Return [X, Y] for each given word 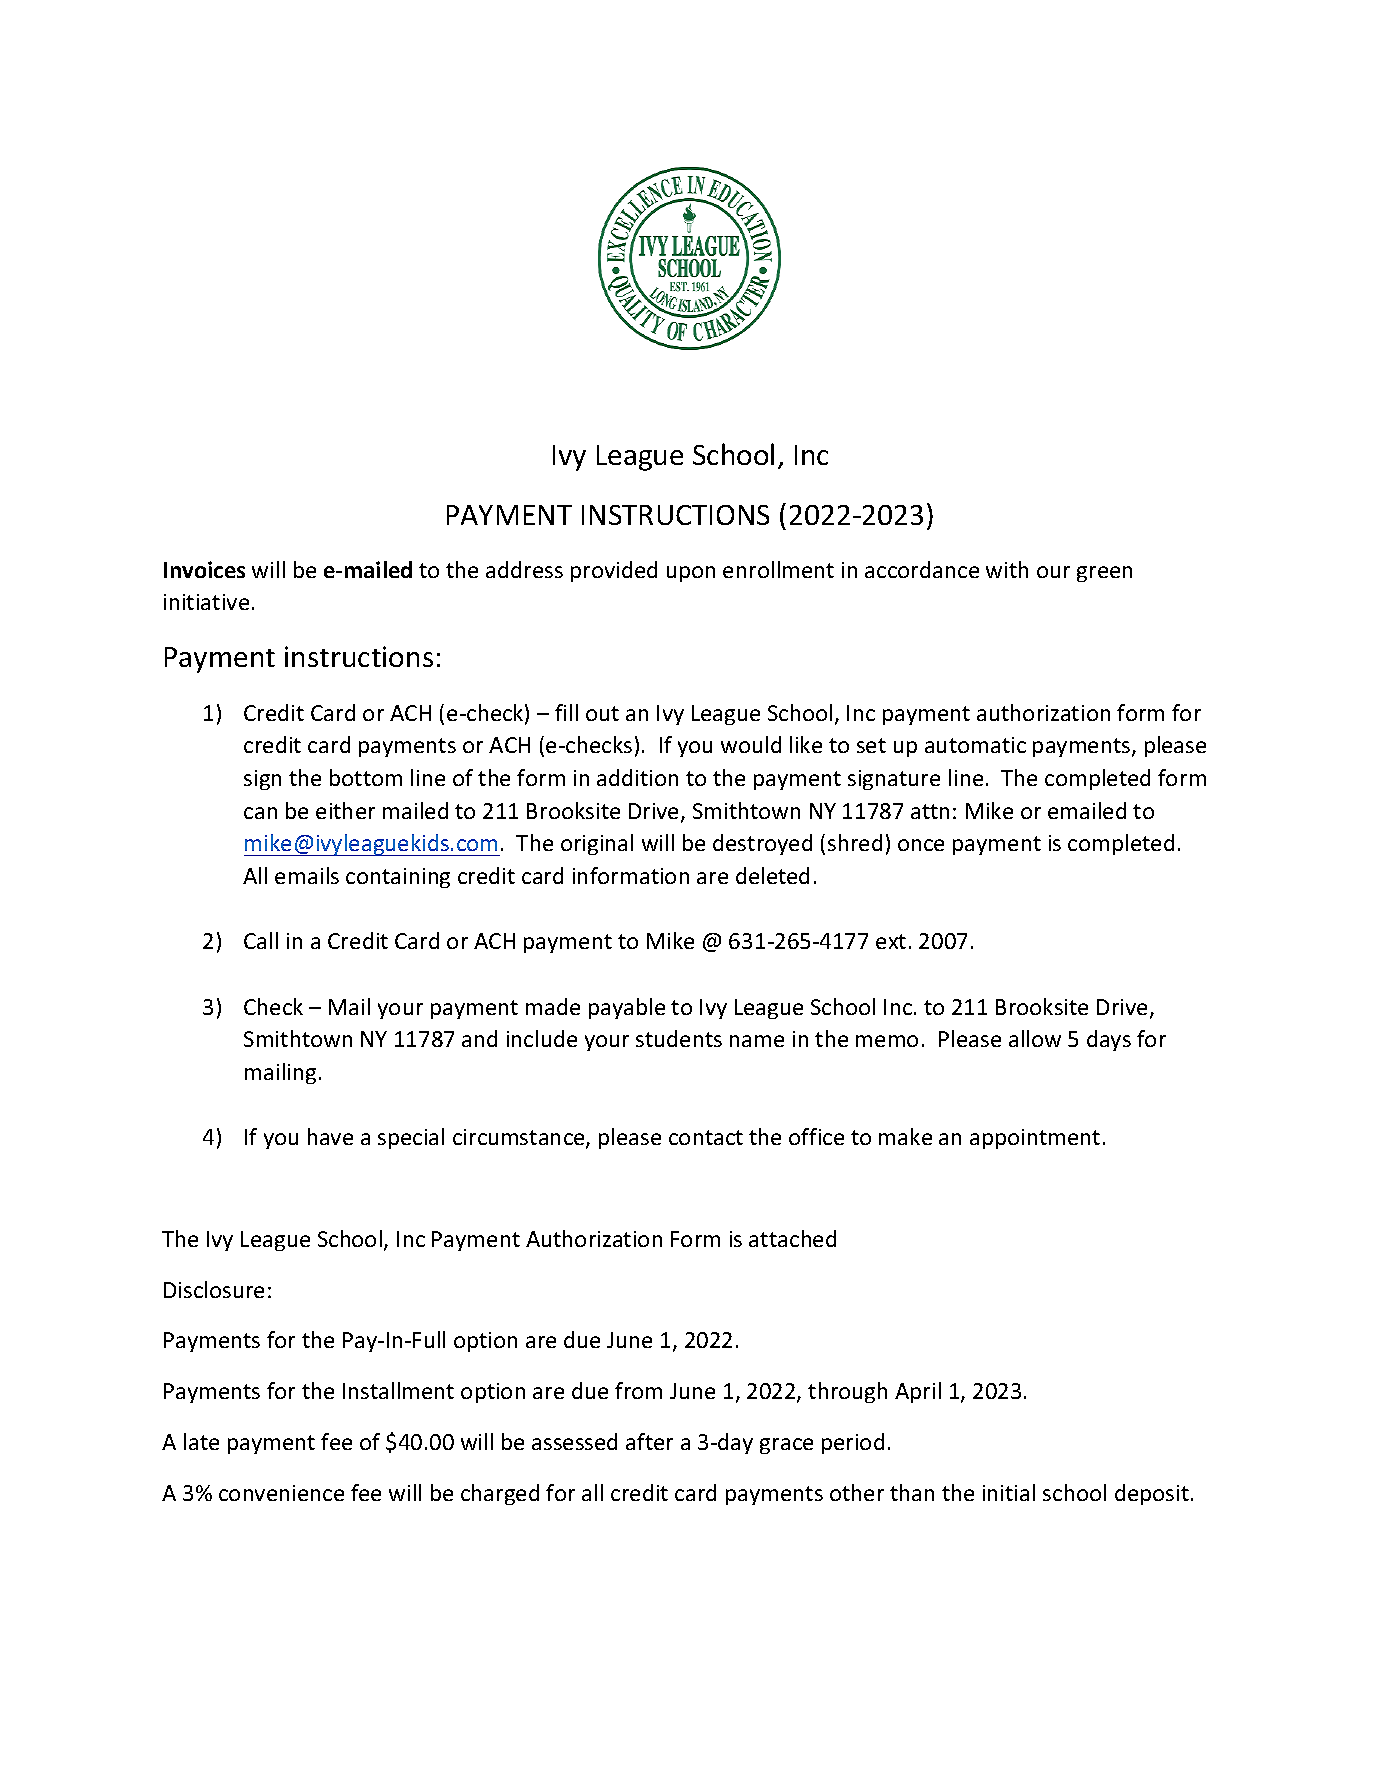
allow [1035, 1038]
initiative [206, 602]
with [1007, 569]
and [479, 1038]
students [679, 1038]
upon [691, 574]
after [649, 1441]
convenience [281, 1493]
